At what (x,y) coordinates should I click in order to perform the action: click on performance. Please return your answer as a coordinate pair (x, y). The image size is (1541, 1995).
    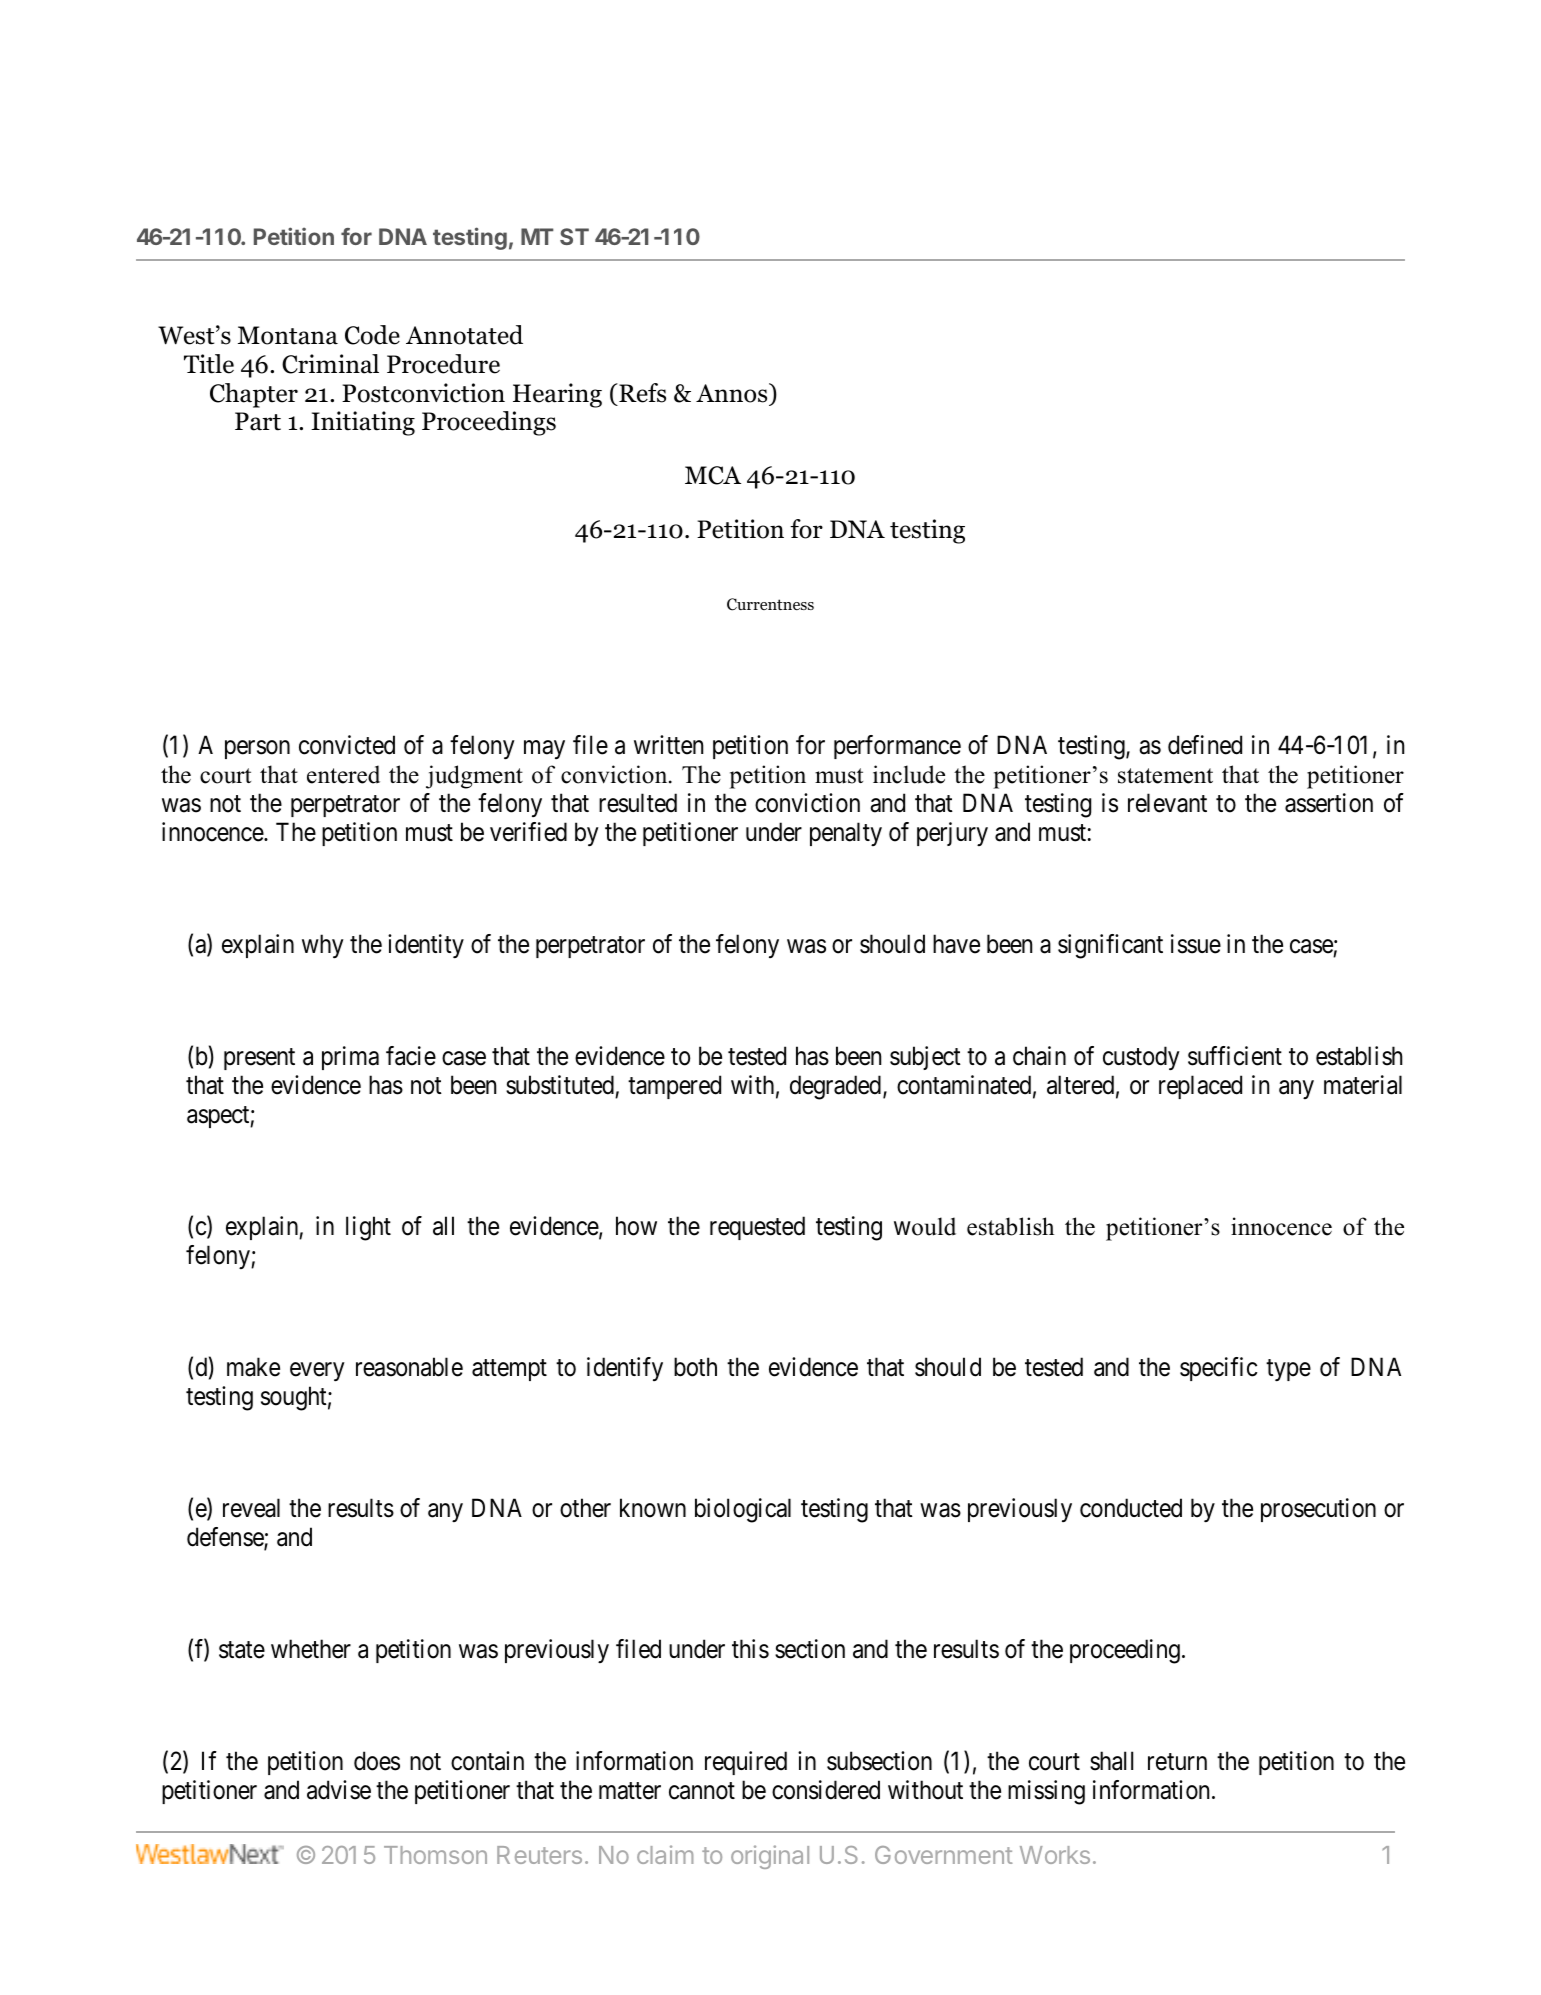
    Looking at the image, I should click on (897, 747).
